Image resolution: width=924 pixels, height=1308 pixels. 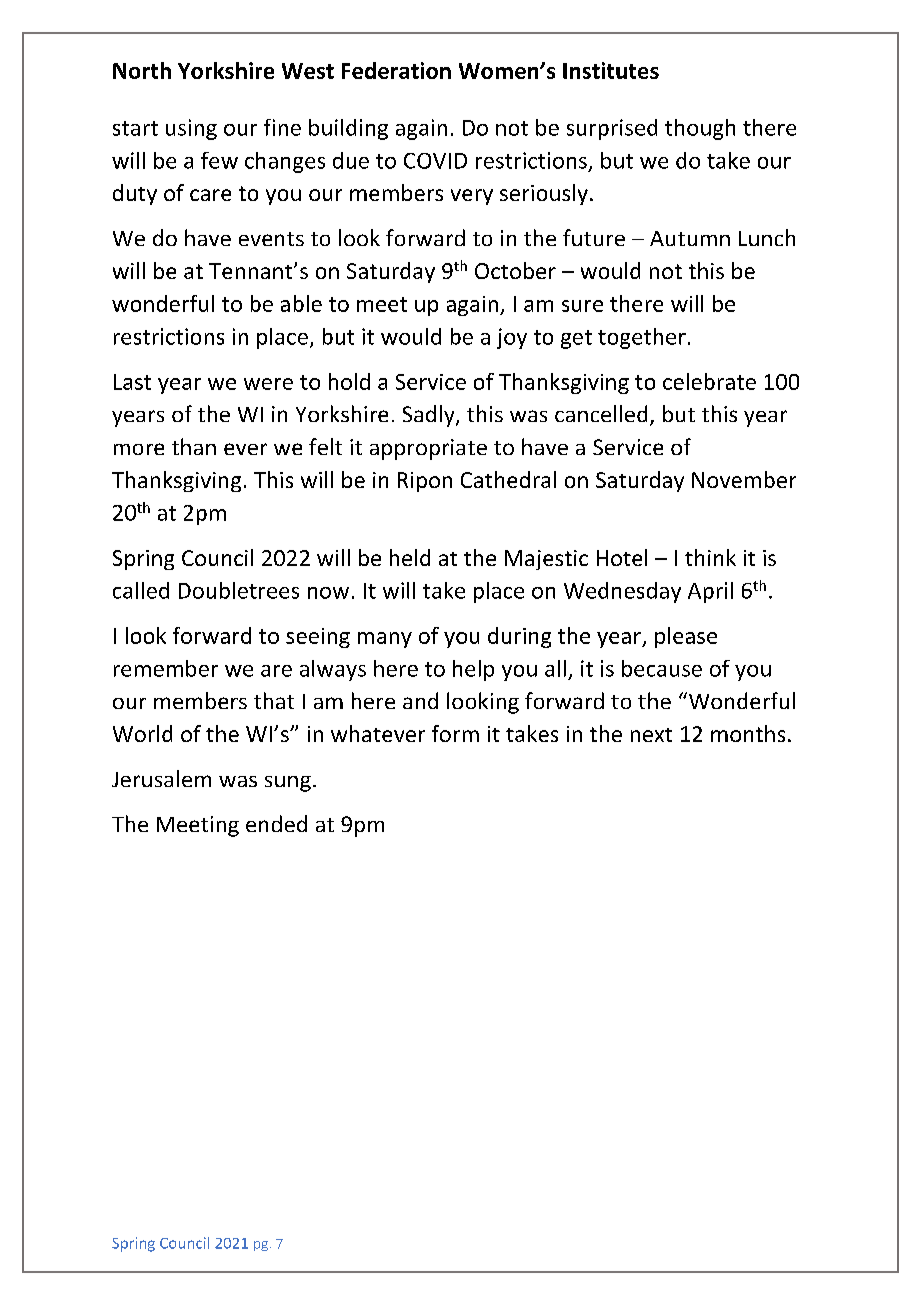 What do you see at coordinates (161, 778) in the document?
I see `Jerusalem` at bounding box center [161, 778].
